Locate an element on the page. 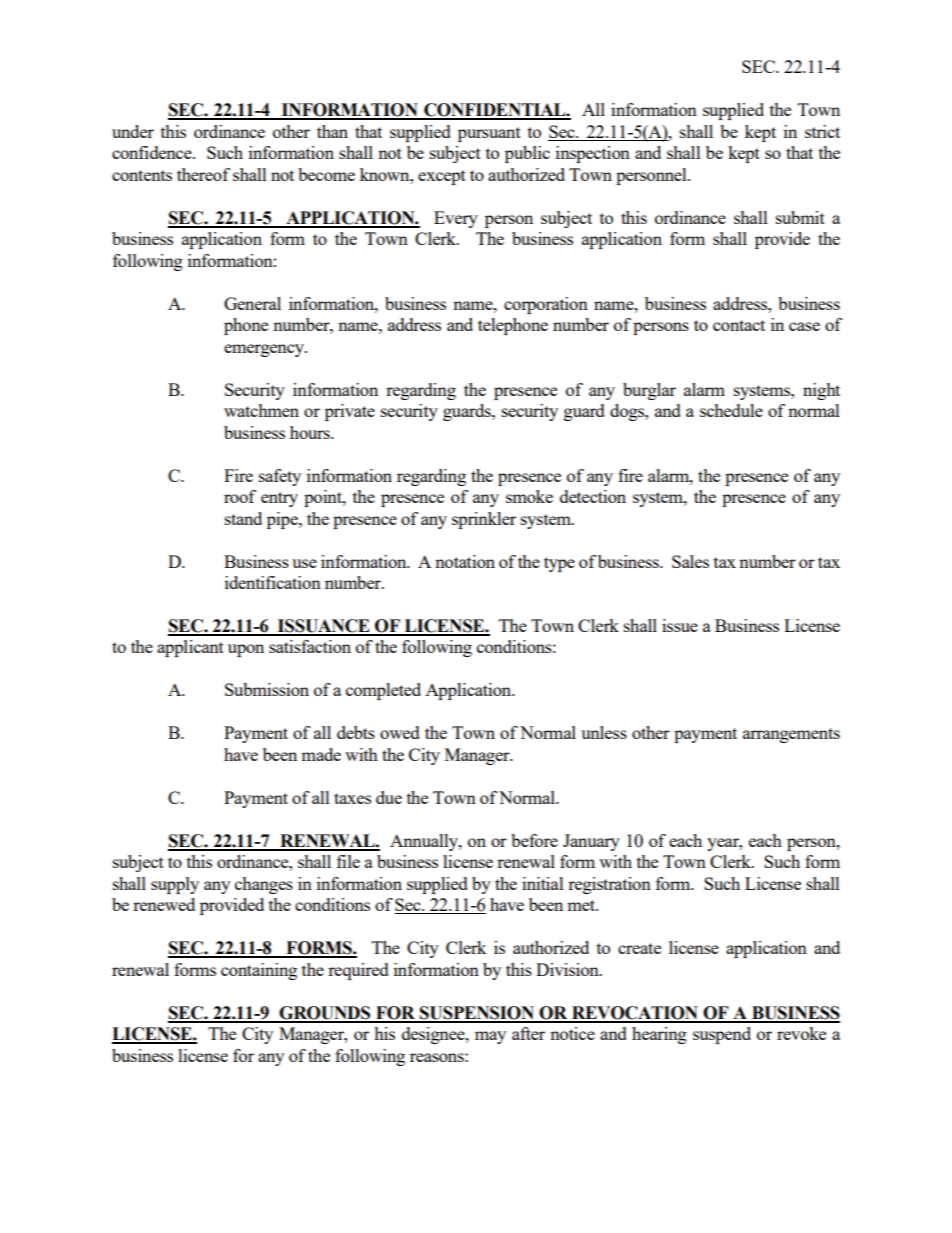 This image has height=1233, width=952. Sales is located at coordinates (690, 561).
